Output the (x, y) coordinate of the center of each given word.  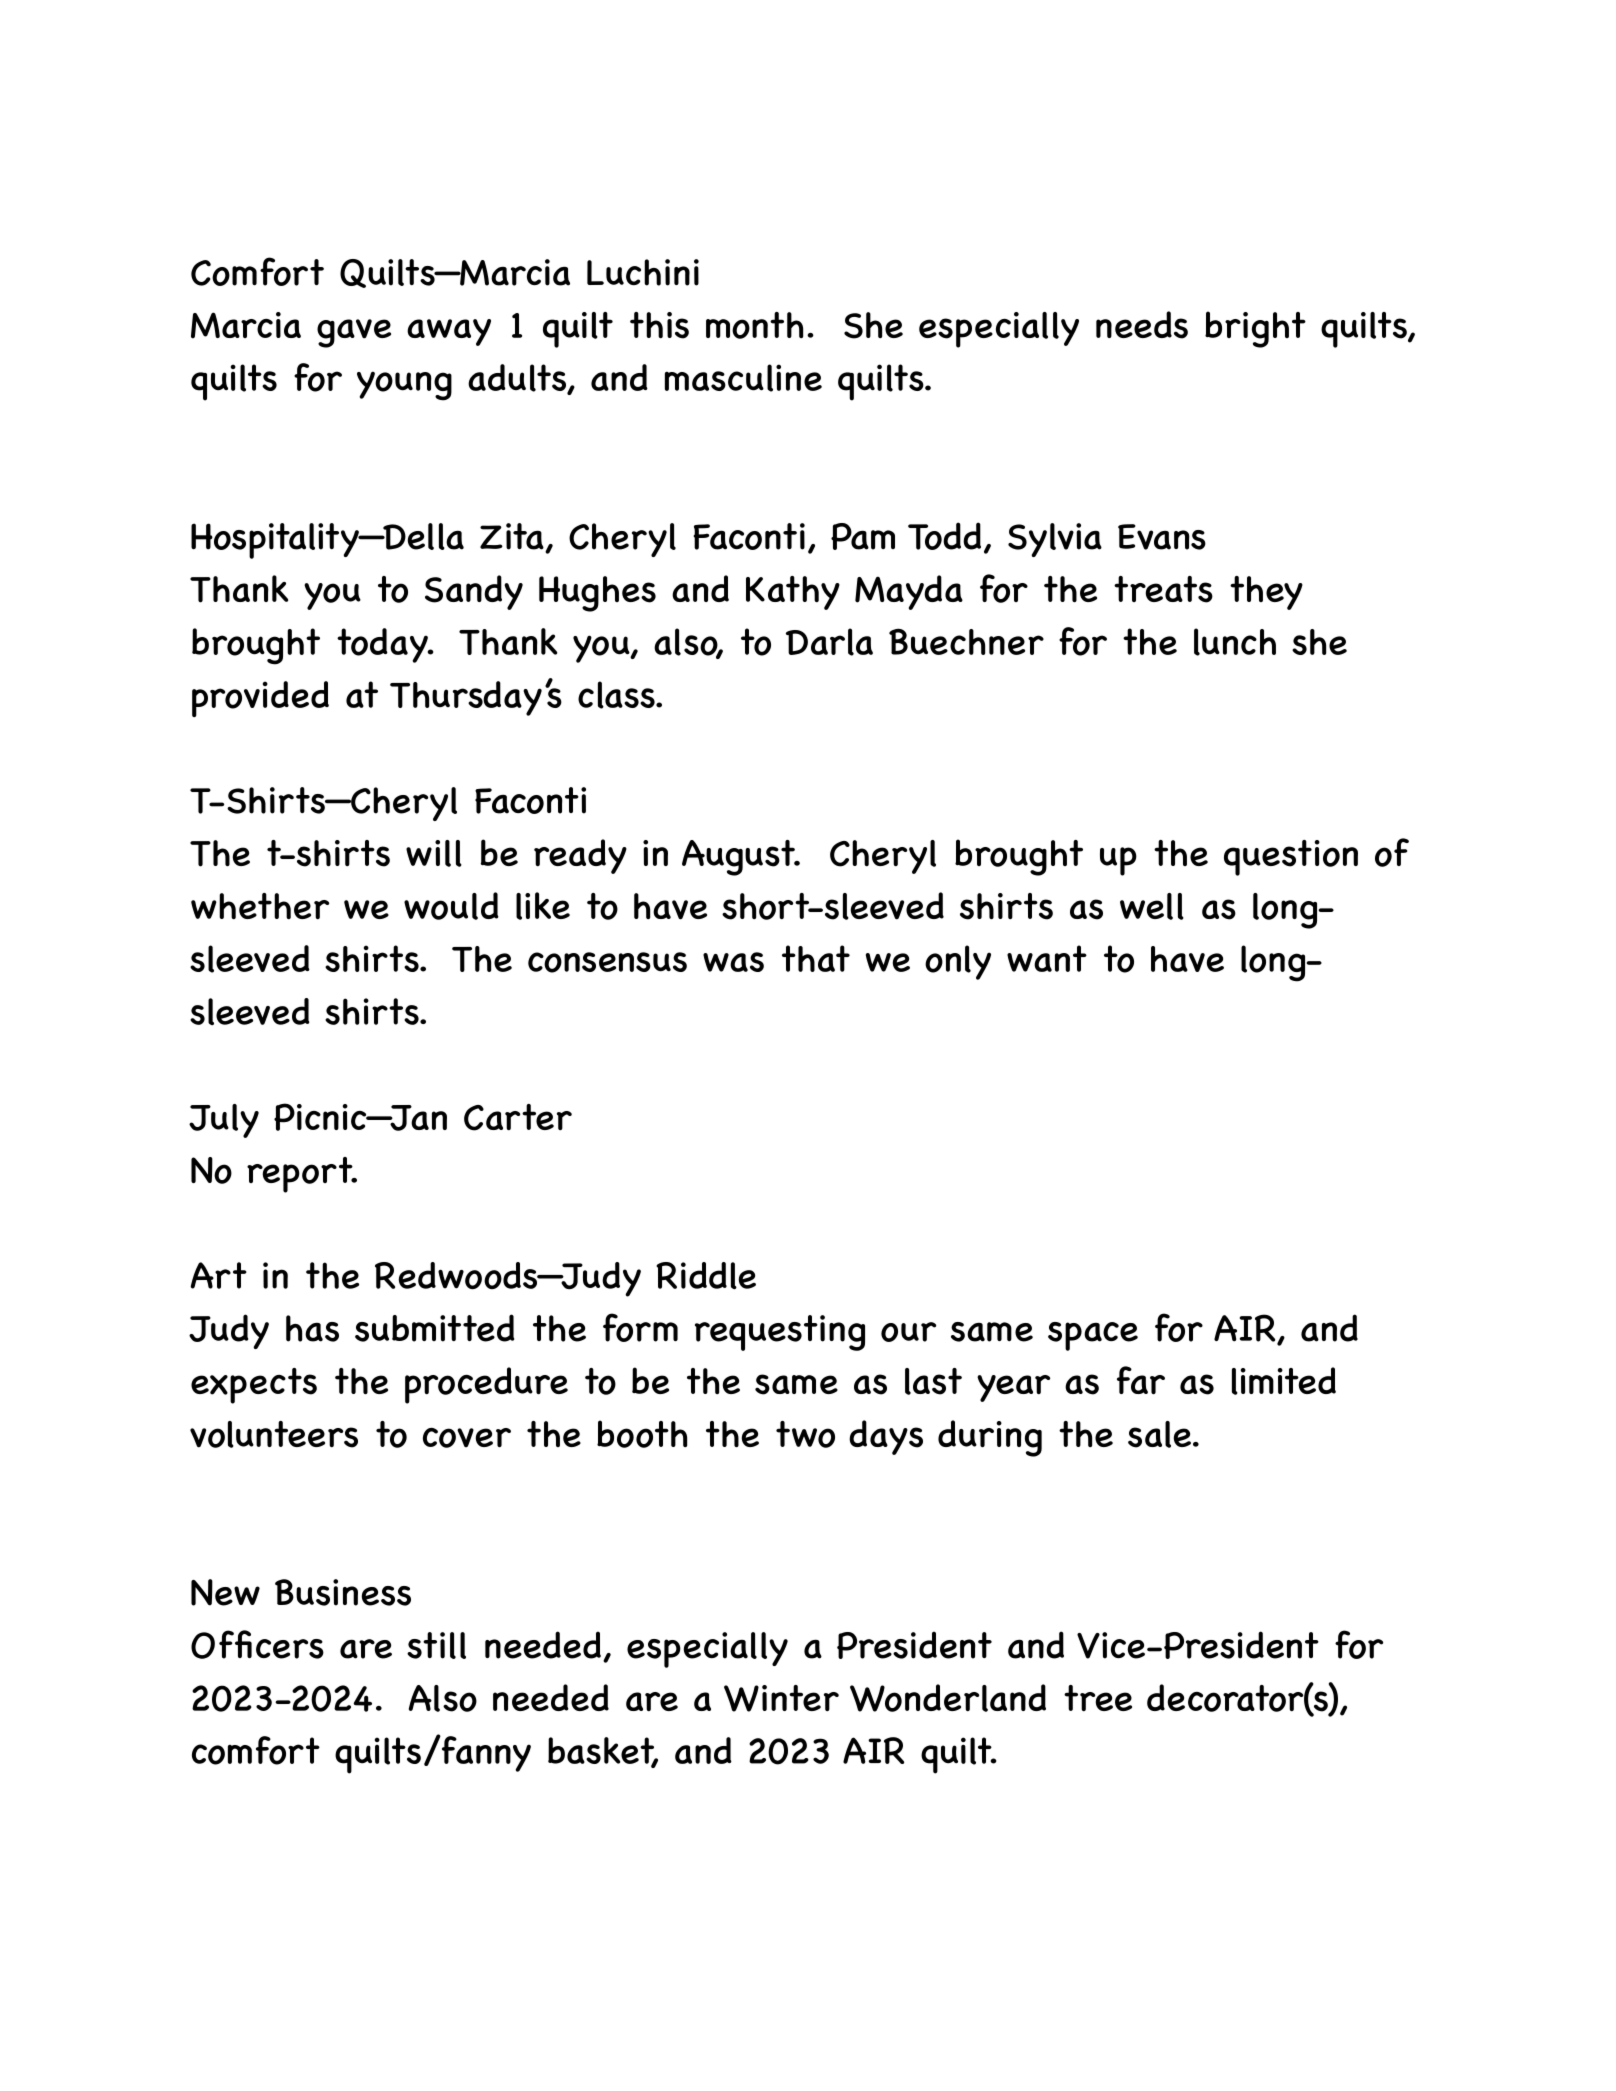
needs (1142, 325)
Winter (781, 1698)
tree (1098, 1698)
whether (260, 906)
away (449, 332)
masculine (743, 378)
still (436, 1645)
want (1047, 958)
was (733, 962)
